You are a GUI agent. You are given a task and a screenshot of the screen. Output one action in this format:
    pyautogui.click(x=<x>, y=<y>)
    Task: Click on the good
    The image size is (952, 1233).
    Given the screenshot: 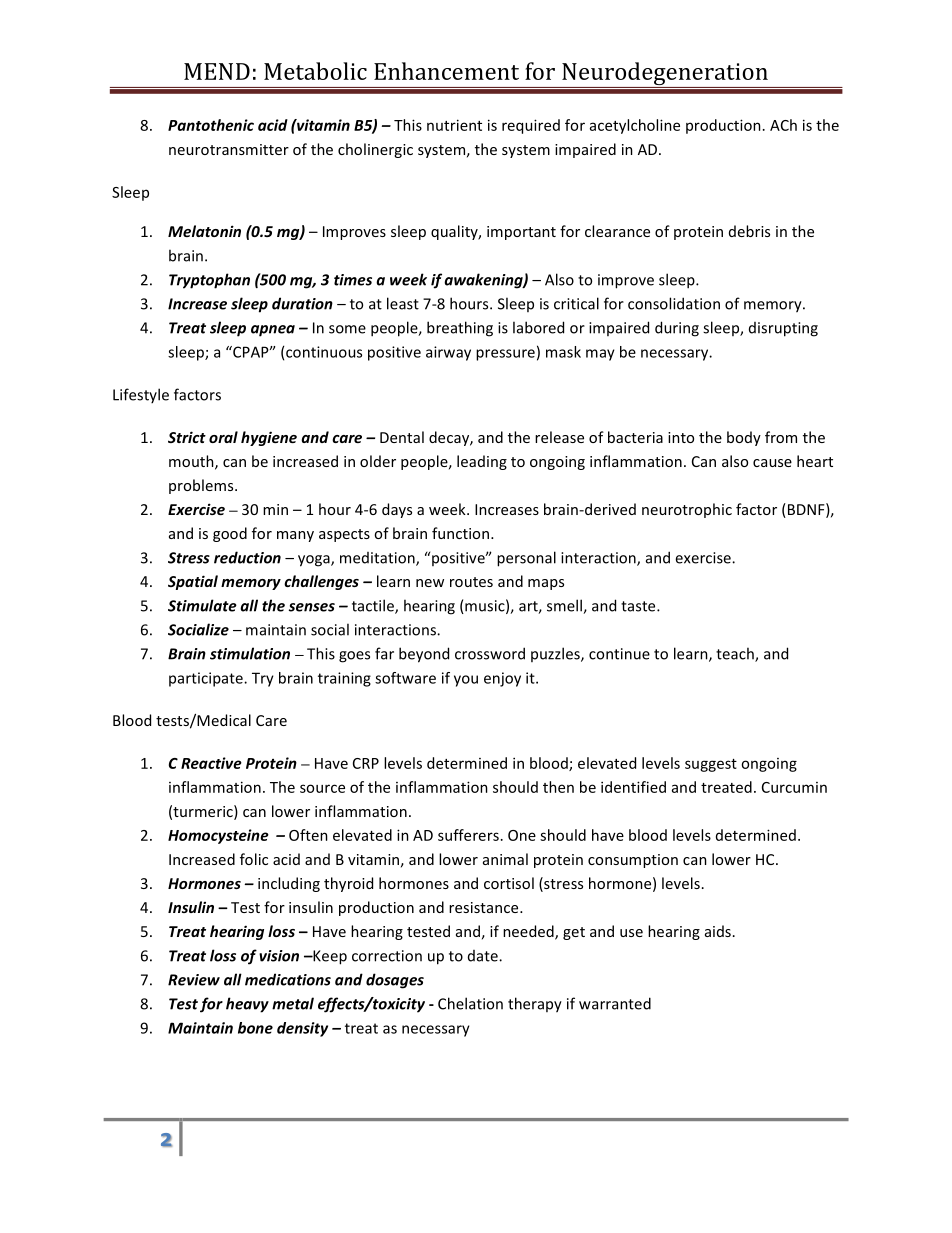 What is the action you would take?
    pyautogui.click(x=230, y=534)
